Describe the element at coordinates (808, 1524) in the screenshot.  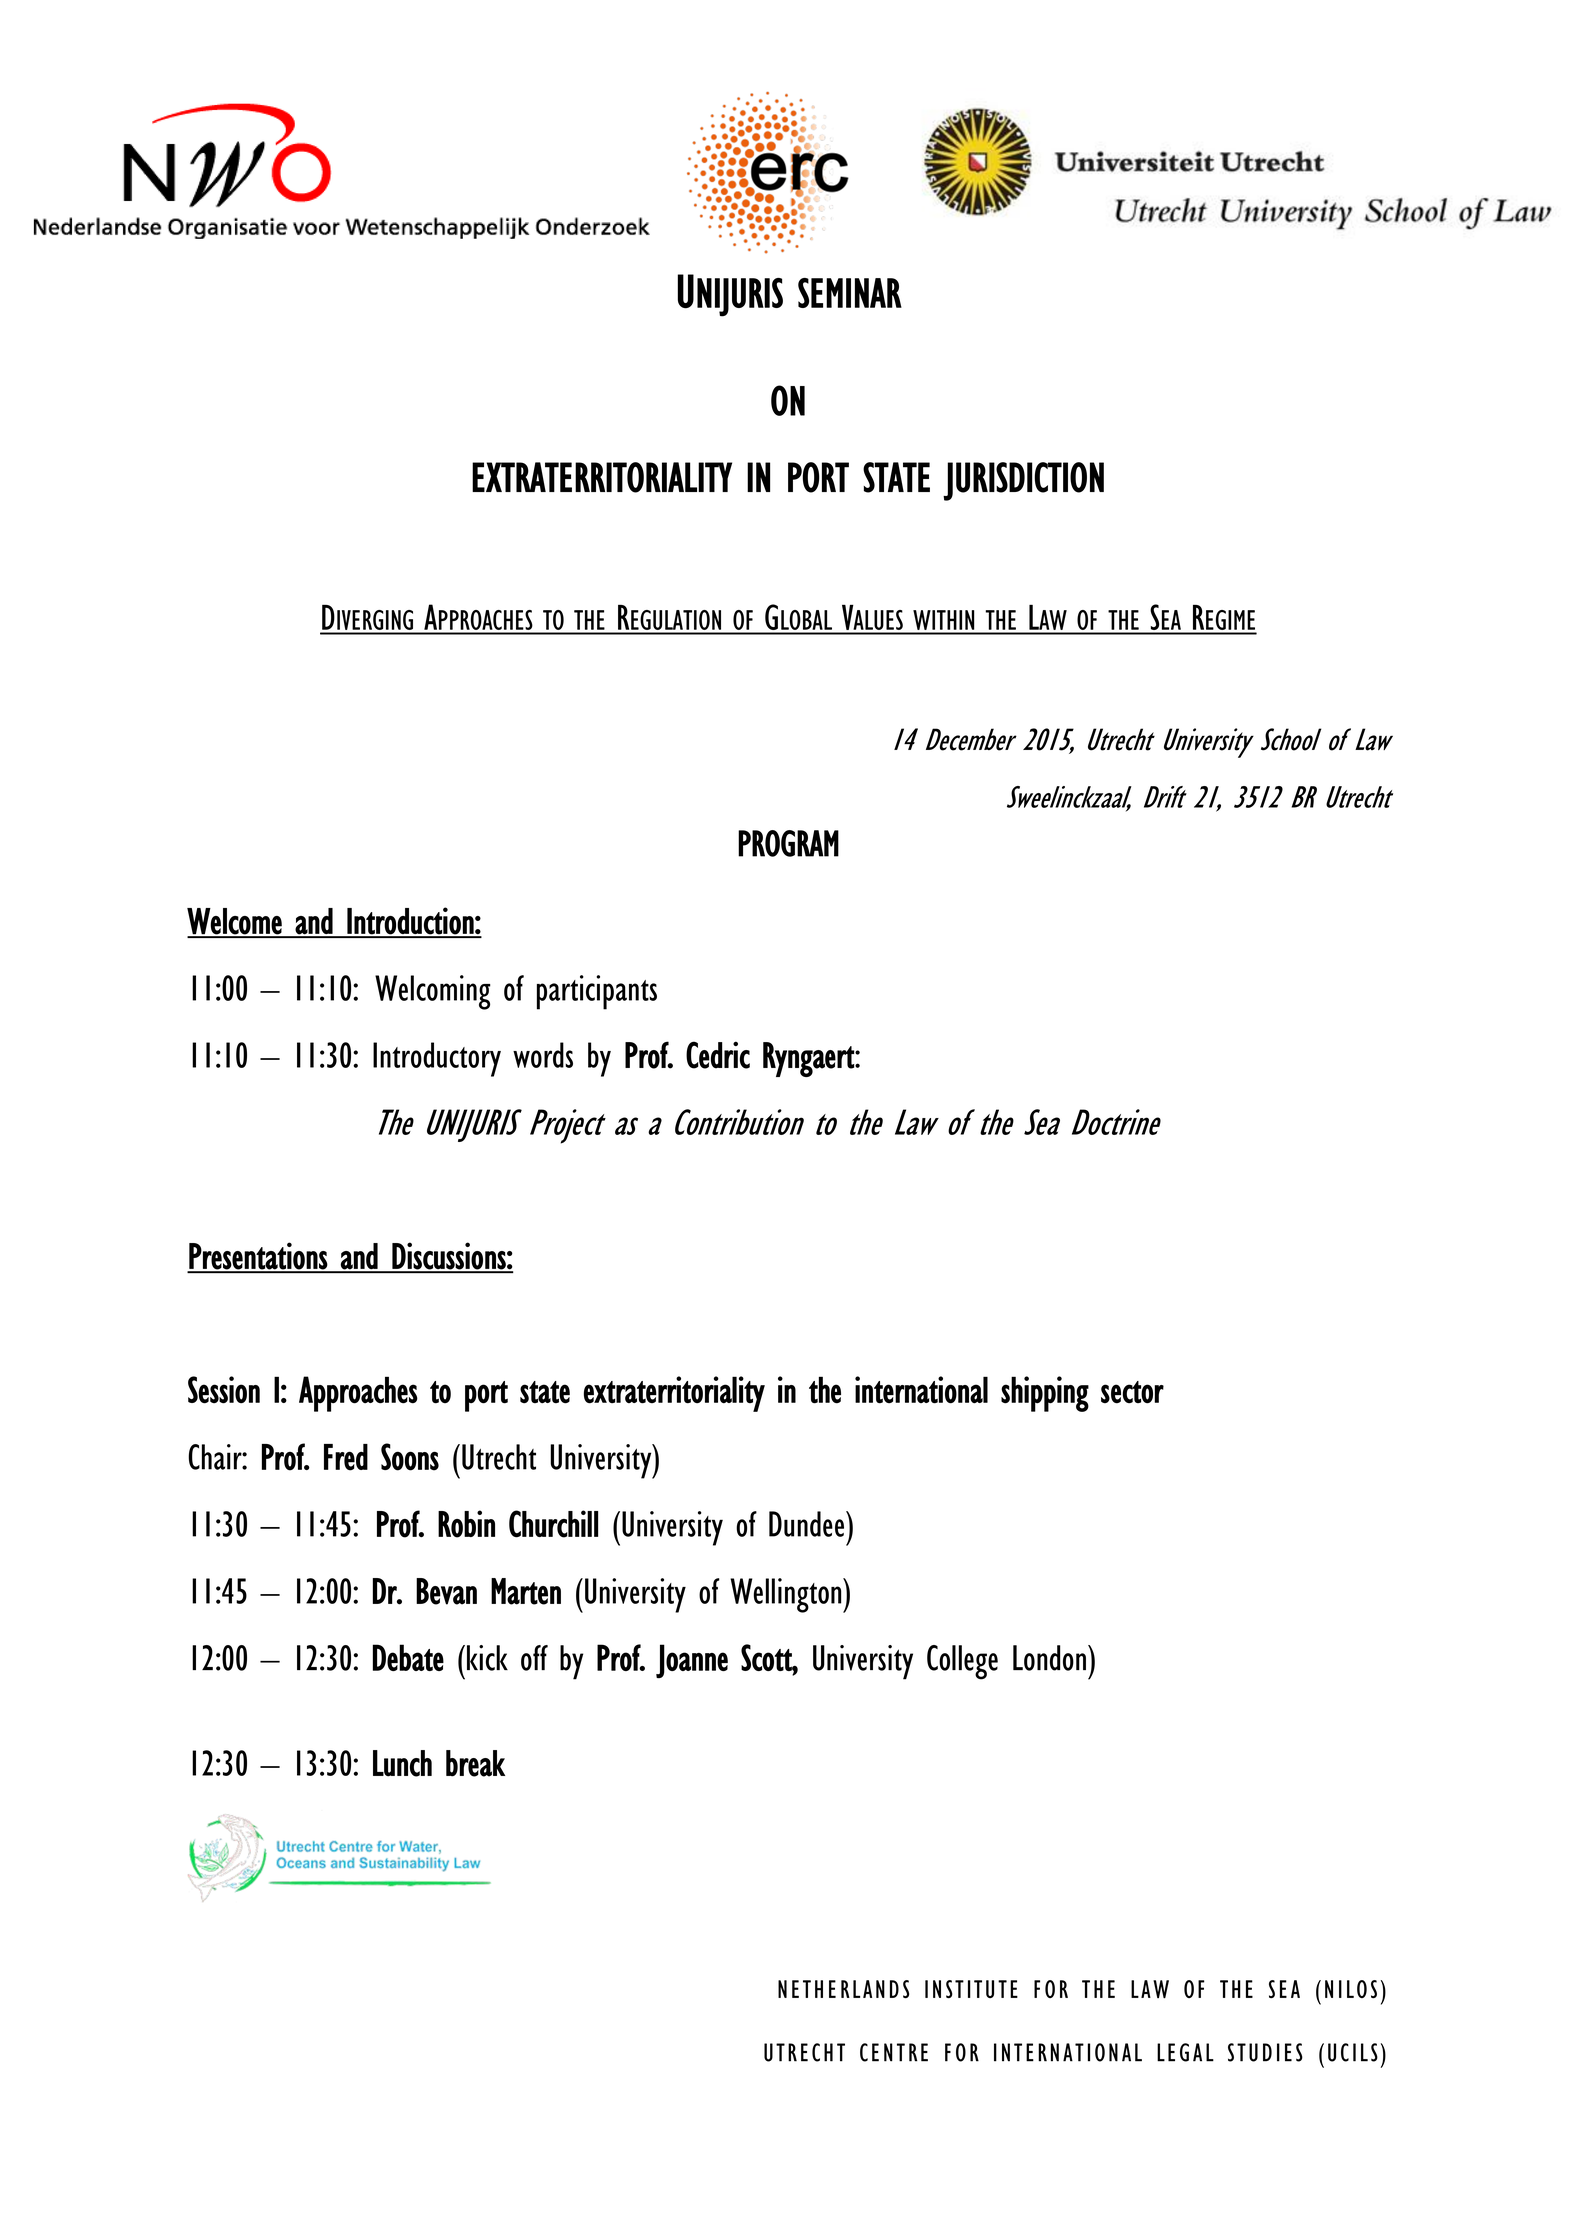
I see `Dundee` at that location.
